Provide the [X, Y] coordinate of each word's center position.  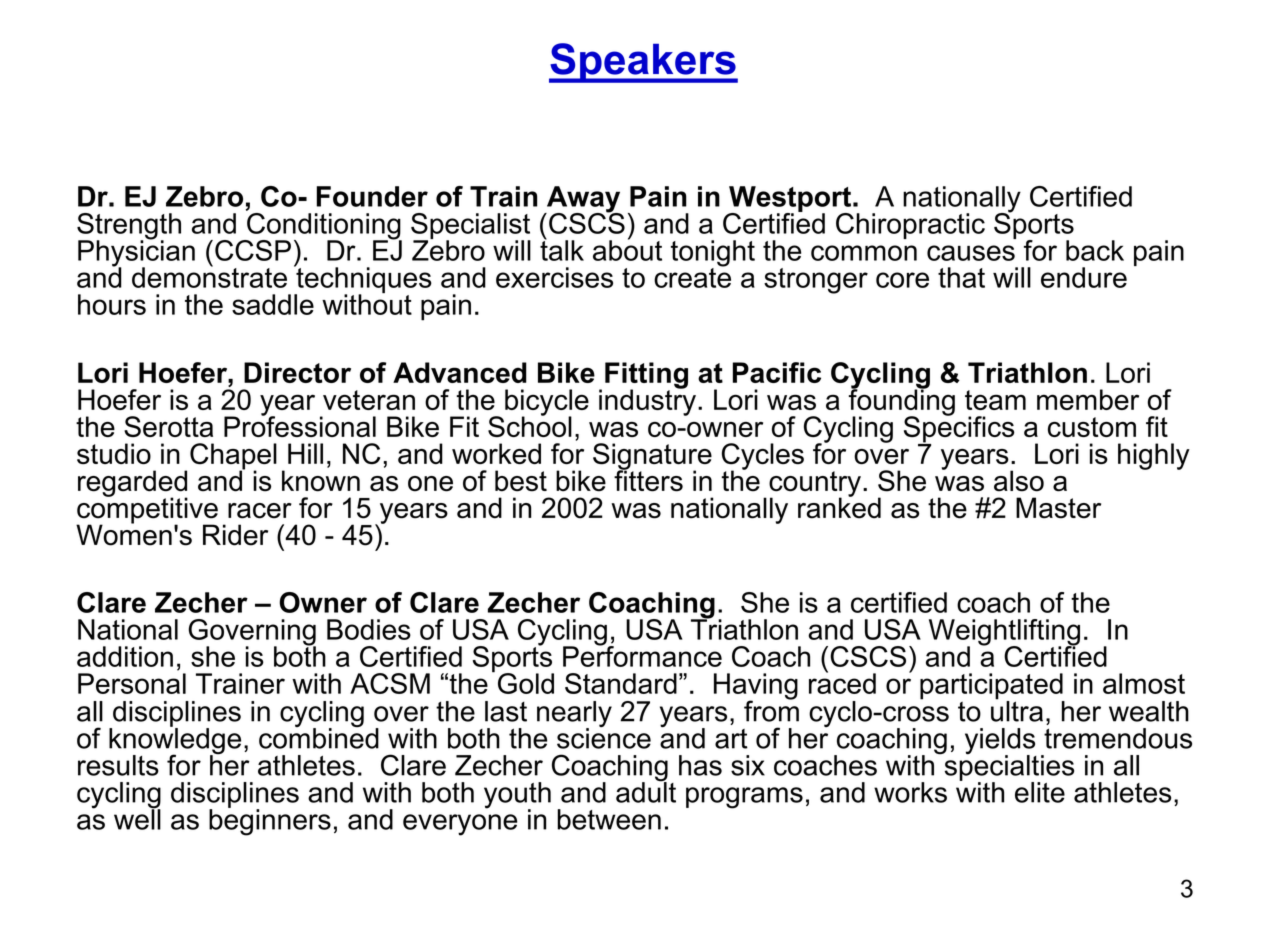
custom [1092, 427]
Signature [652, 457]
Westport [789, 200]
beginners [270, 821]
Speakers [643, 63]
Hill [305, 453]
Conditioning [323, 226]
